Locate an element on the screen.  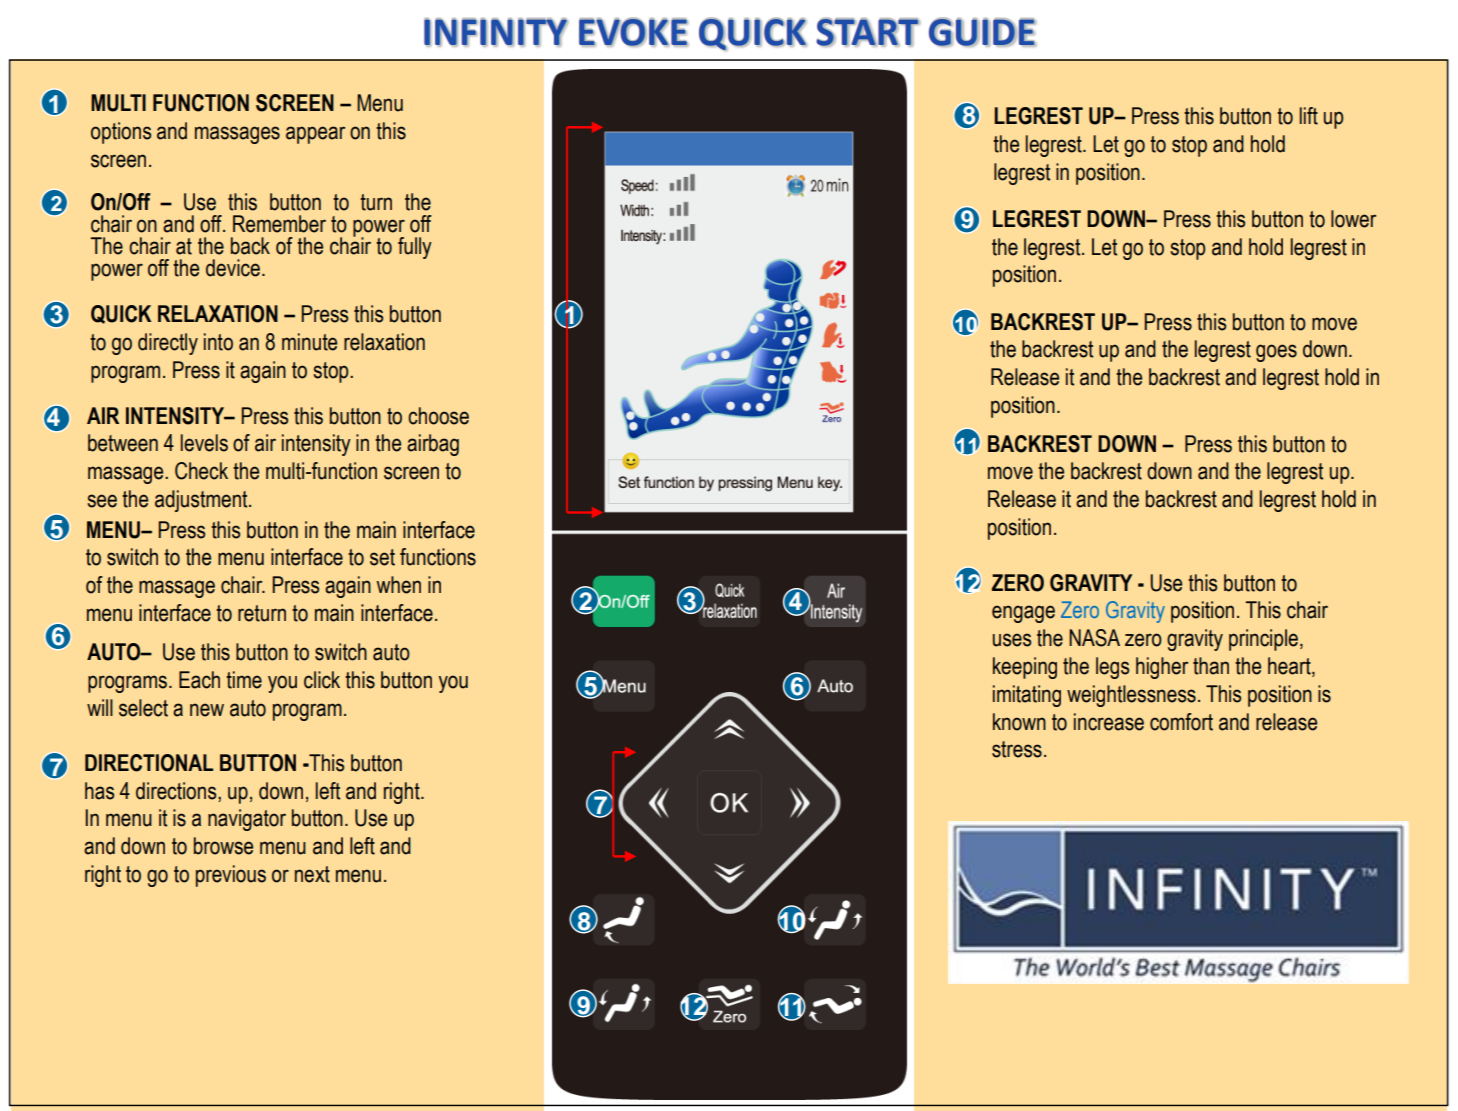
uses is located at coordinates (1012, 640).
